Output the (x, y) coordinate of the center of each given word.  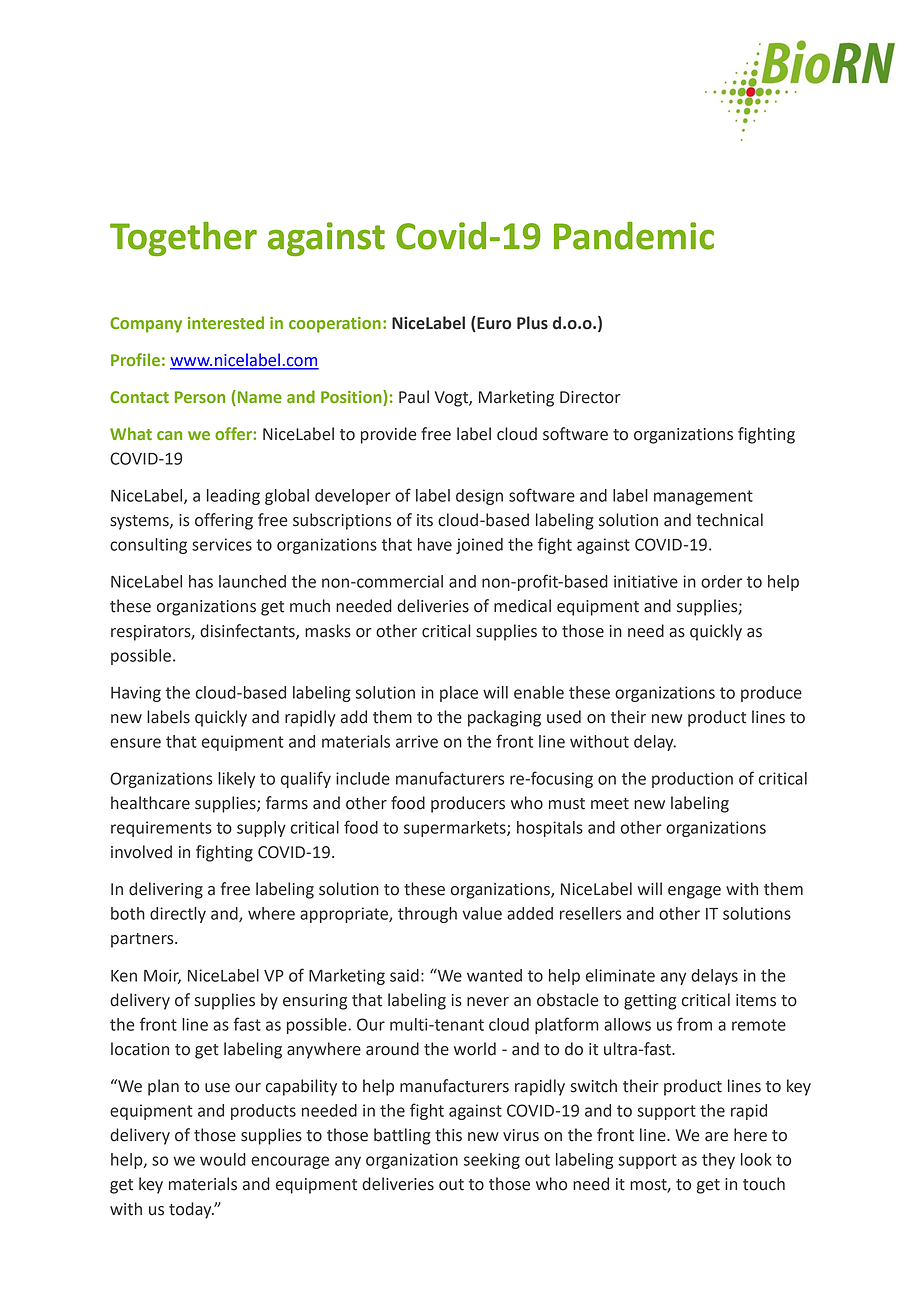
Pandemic (634, 235)
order (721, 581)
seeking (492, 1161)
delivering (166, 890)
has (201, 581)
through (427, 915)
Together (183, 238)
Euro (493, 324)
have (435, 544)
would (223, 1159)
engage (694, 892)
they (718, 1161)
